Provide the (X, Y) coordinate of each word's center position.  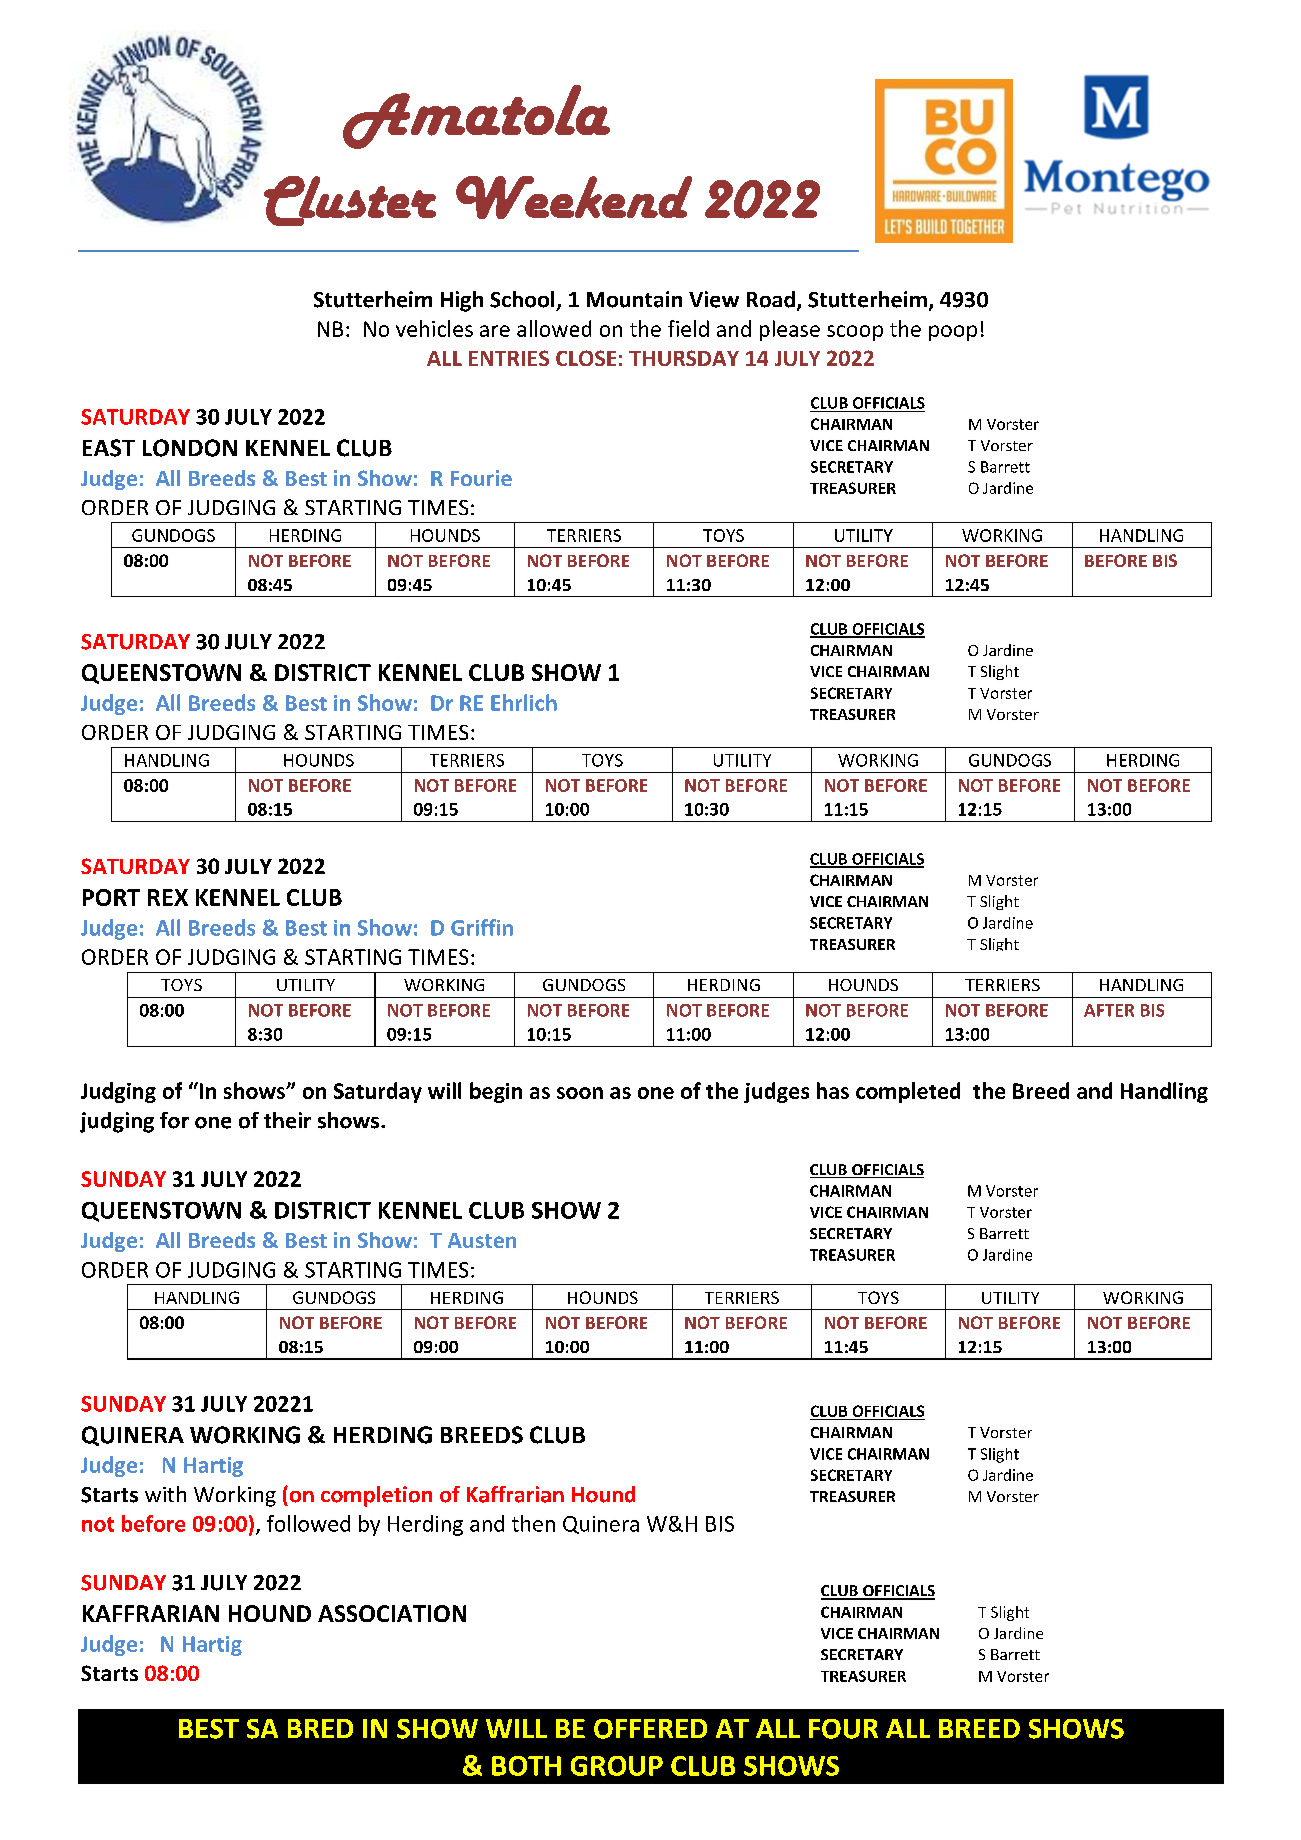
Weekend (574, 197)
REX (168, 897)
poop (953, 333)
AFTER (1109, 1010)
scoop (855, 333)
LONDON (190, 448)
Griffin (482, 927)
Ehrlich (524, 702)
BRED (320, 1728)
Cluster (350, 201)
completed (908, 1092)
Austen (482, 1240)
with (165, 1494)
